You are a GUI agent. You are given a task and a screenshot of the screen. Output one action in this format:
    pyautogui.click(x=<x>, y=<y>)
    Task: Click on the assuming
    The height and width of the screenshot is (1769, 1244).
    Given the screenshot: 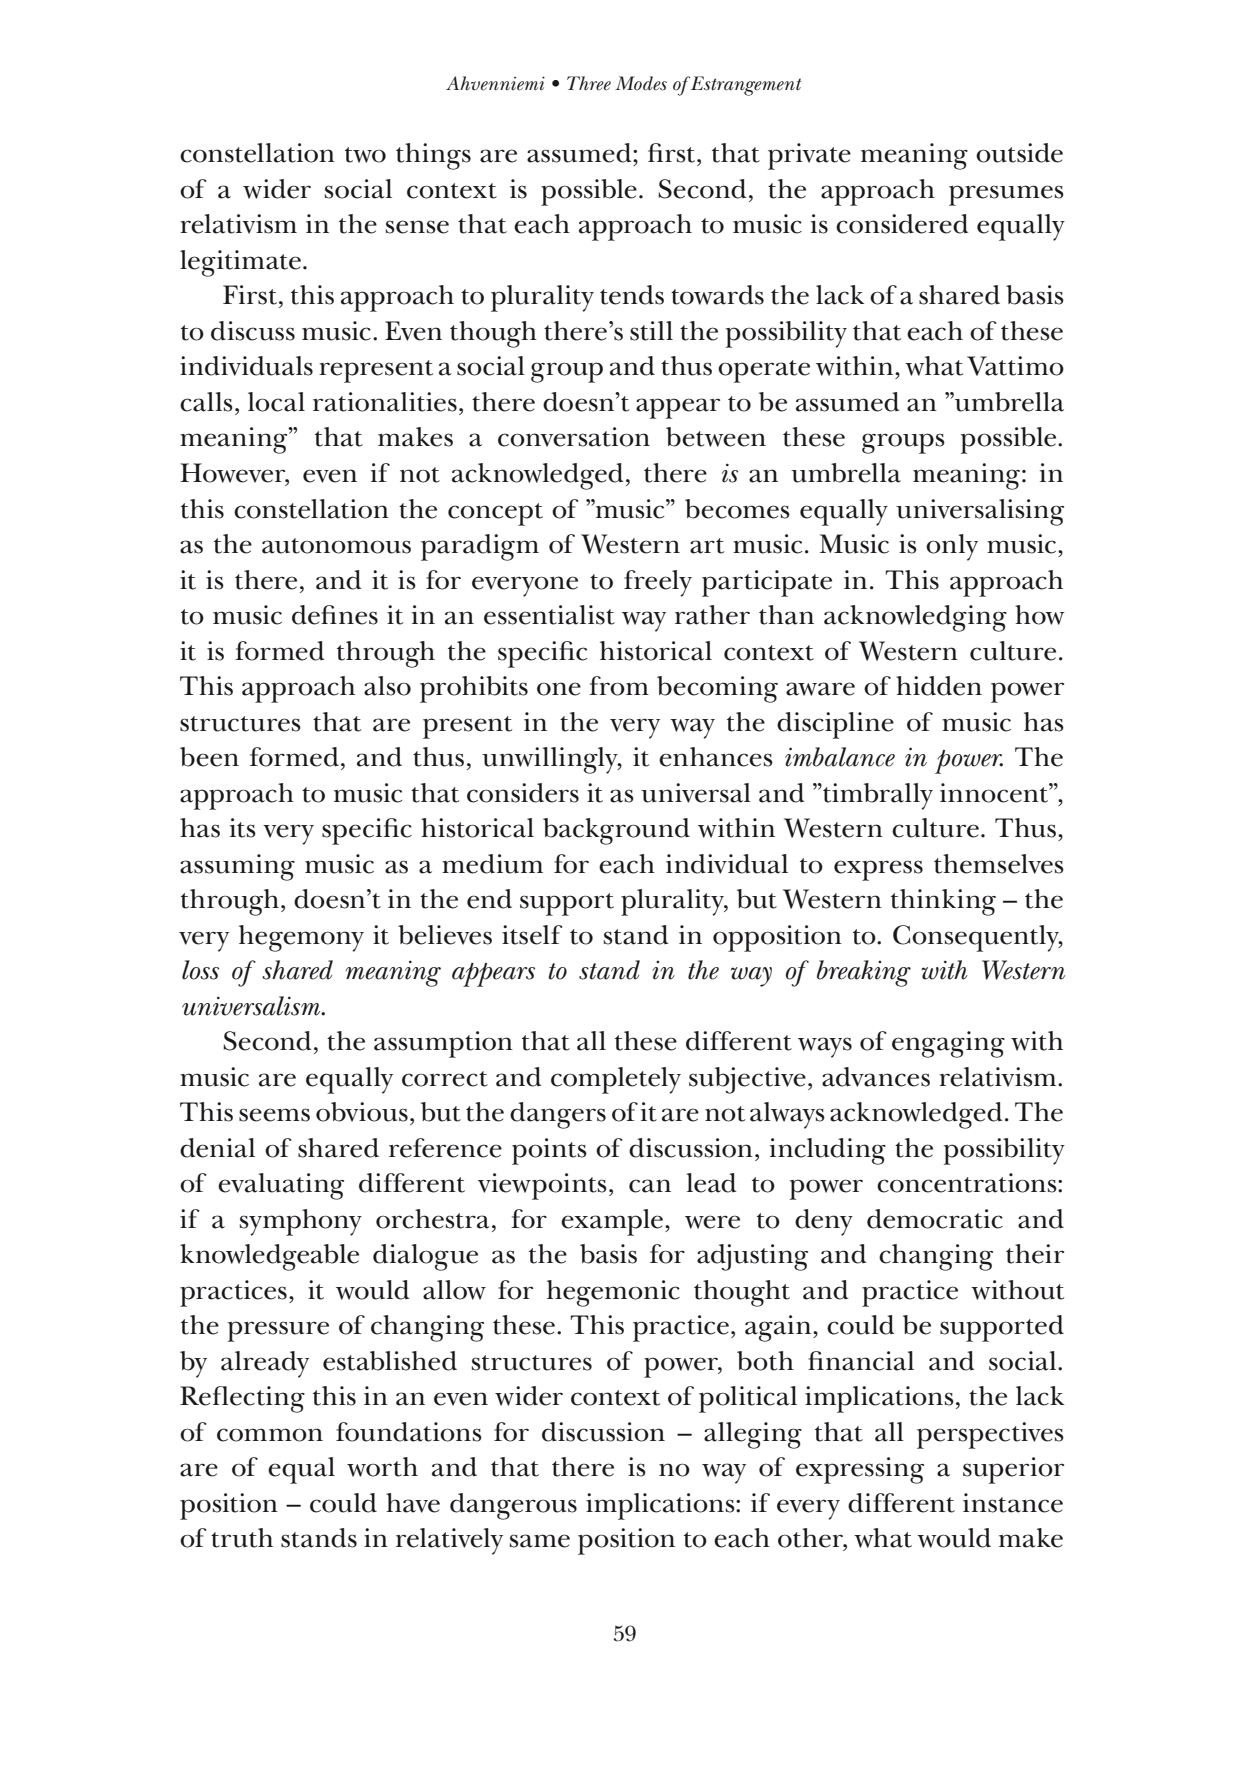 What is the action you would take?
    pyautogui.click(x=237, y=867)
